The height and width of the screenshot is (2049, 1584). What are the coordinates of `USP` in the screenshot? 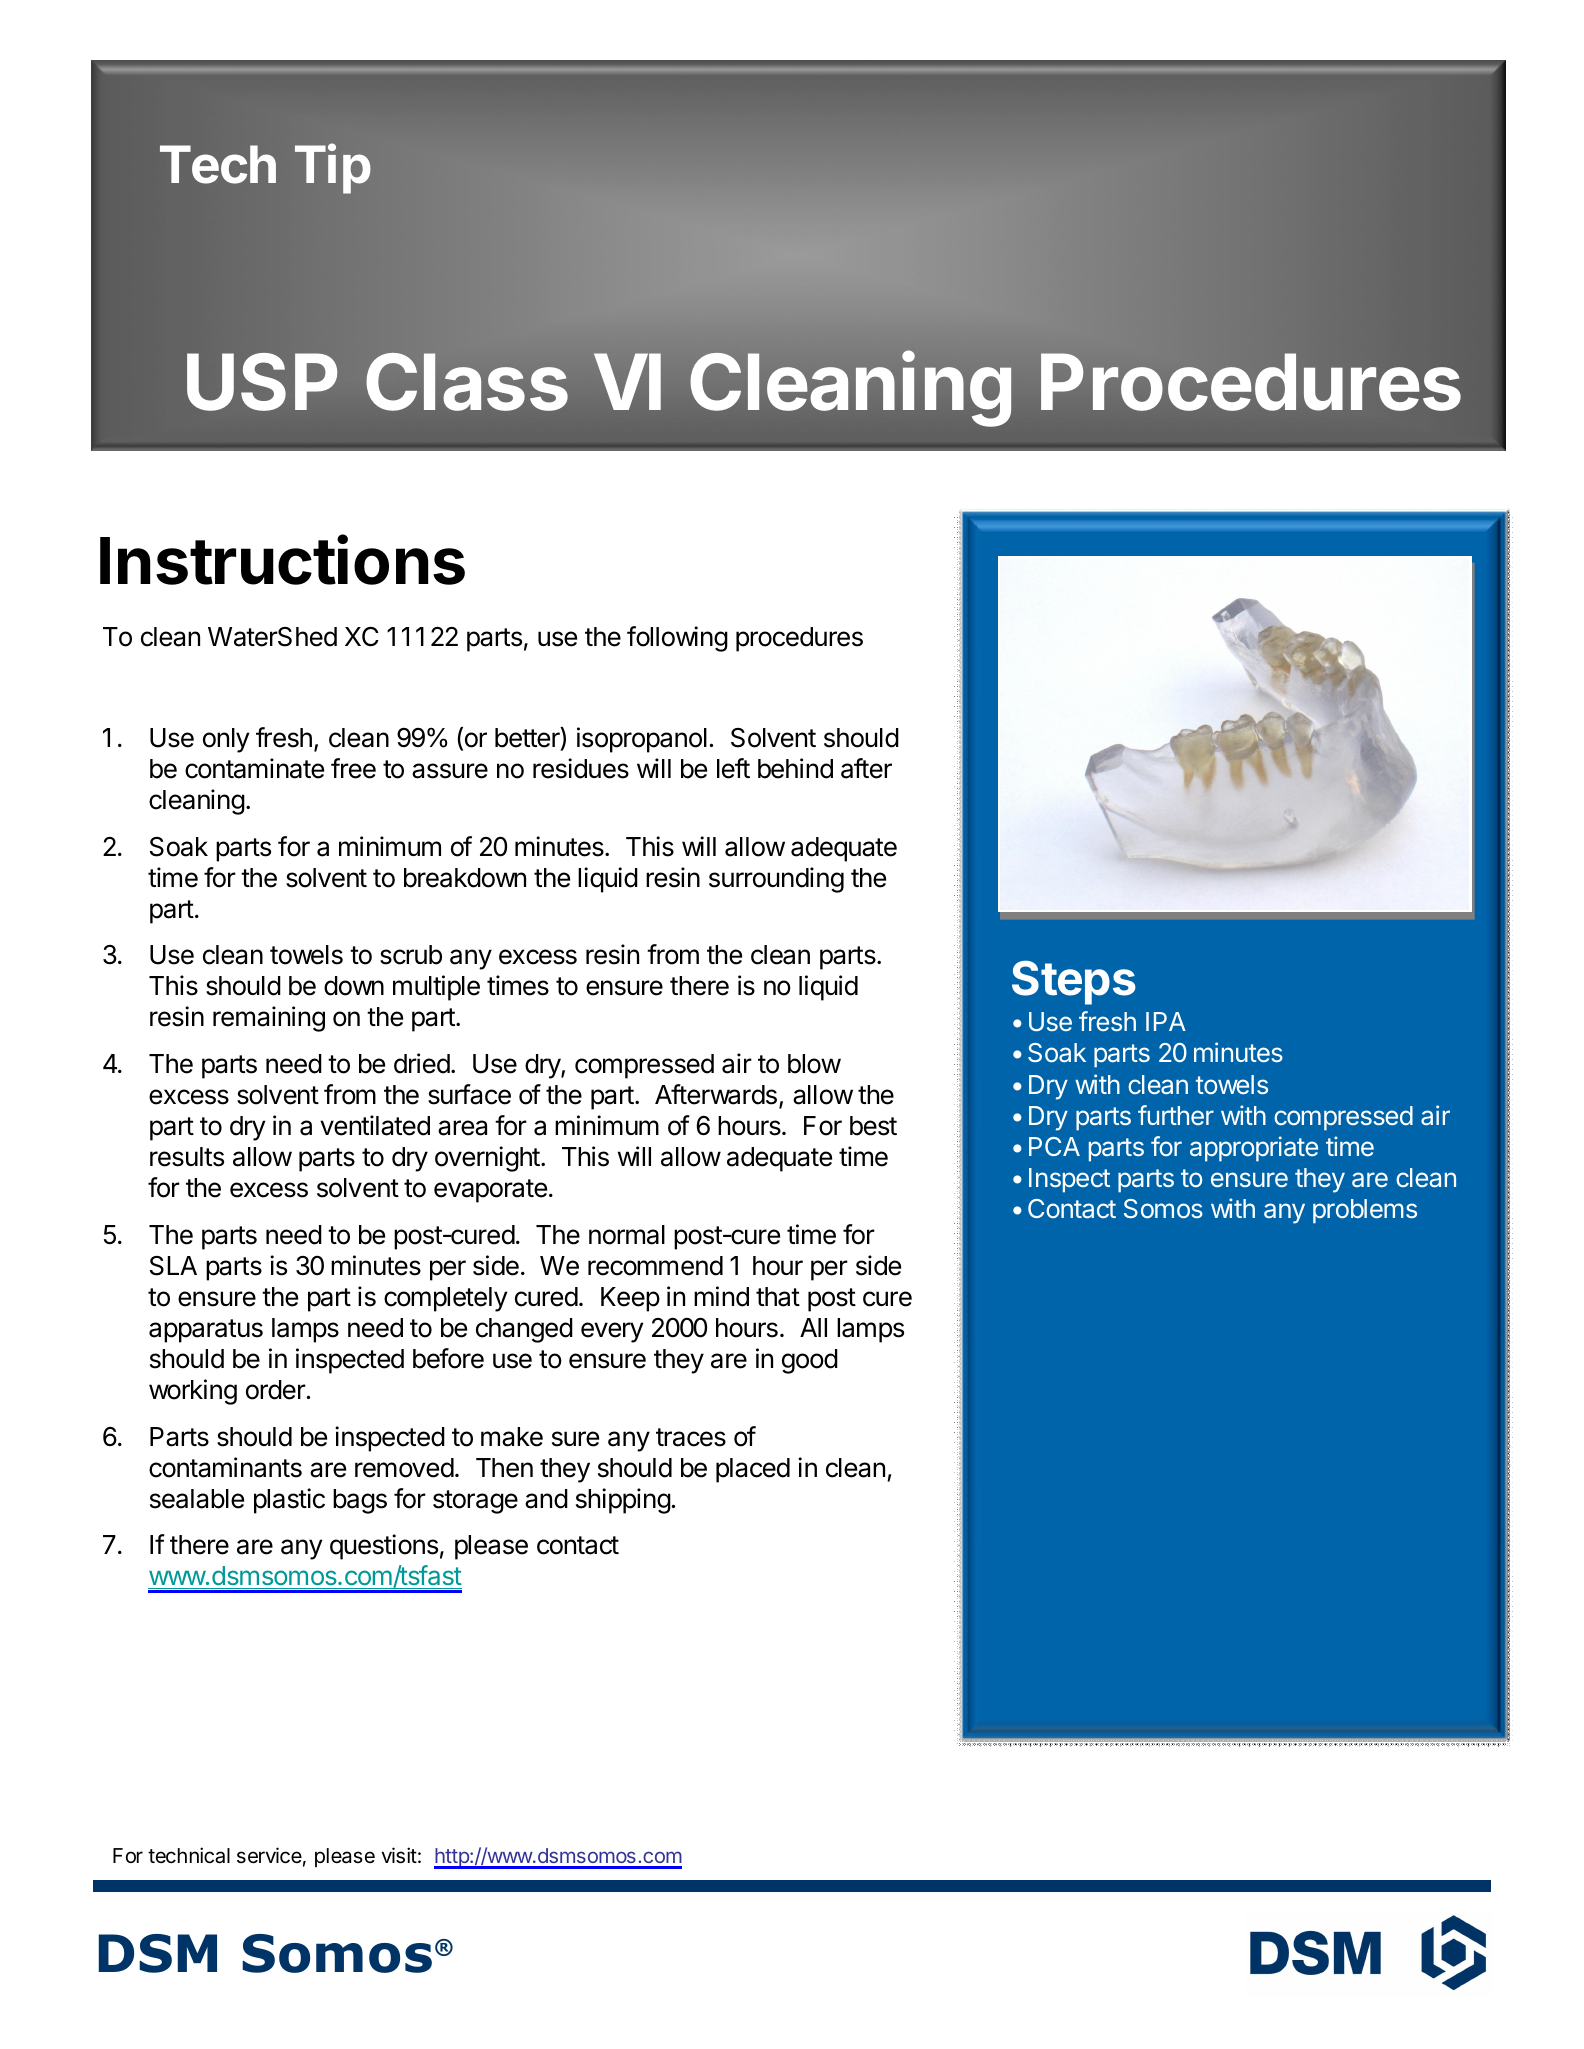 It's located at (262, 382).
